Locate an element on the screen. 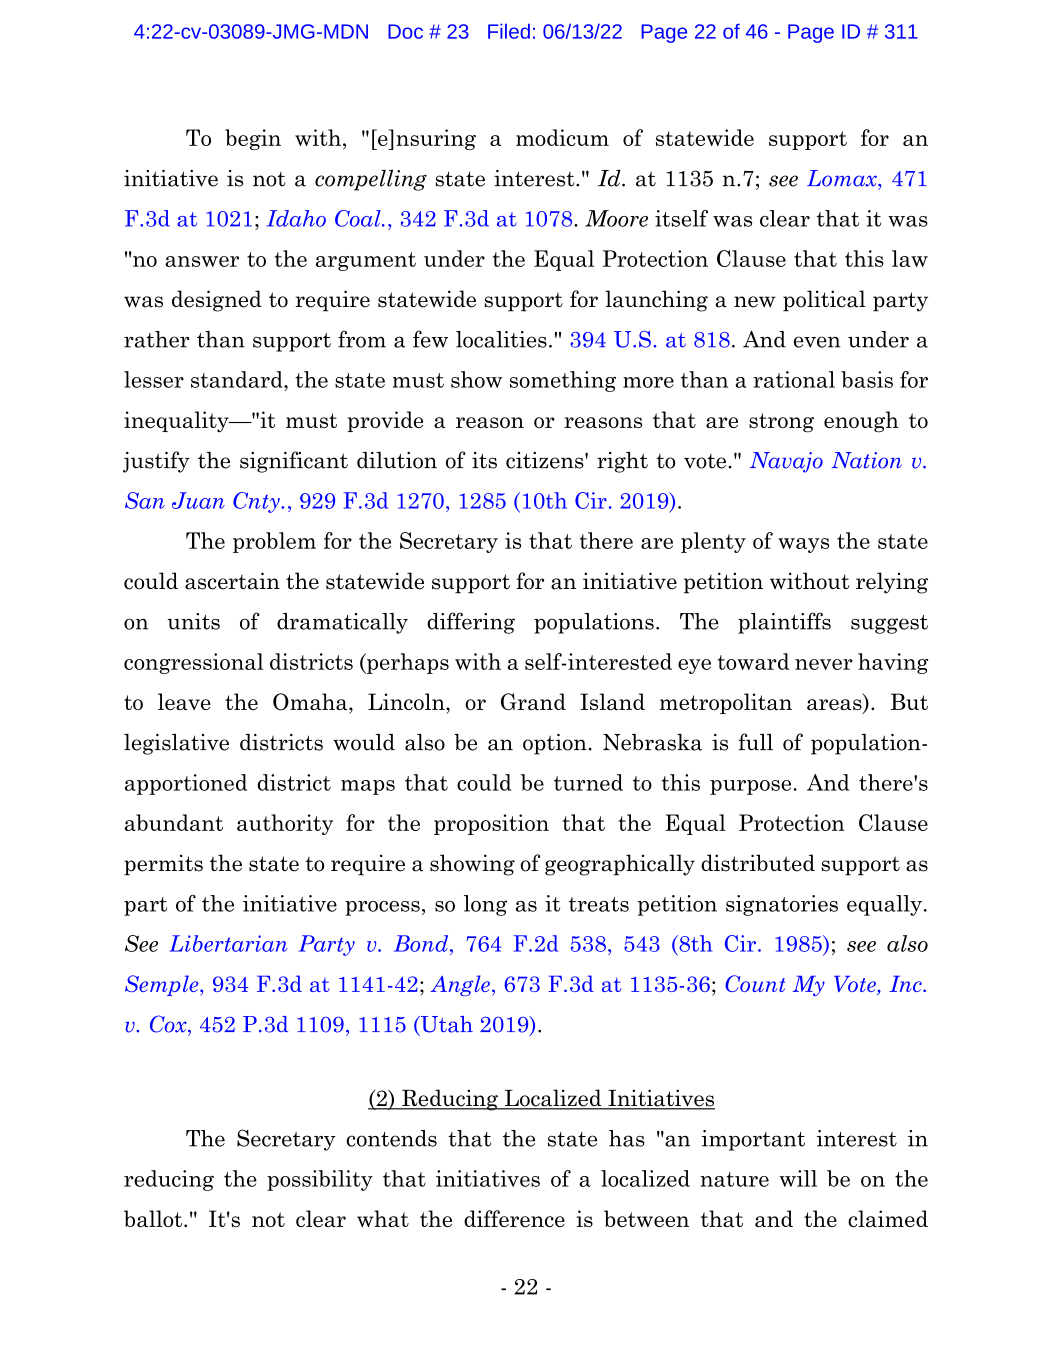 Image resolution: width=1052 pixels, height=1361 pixels. citizens is located at coordinates (546, 460).
